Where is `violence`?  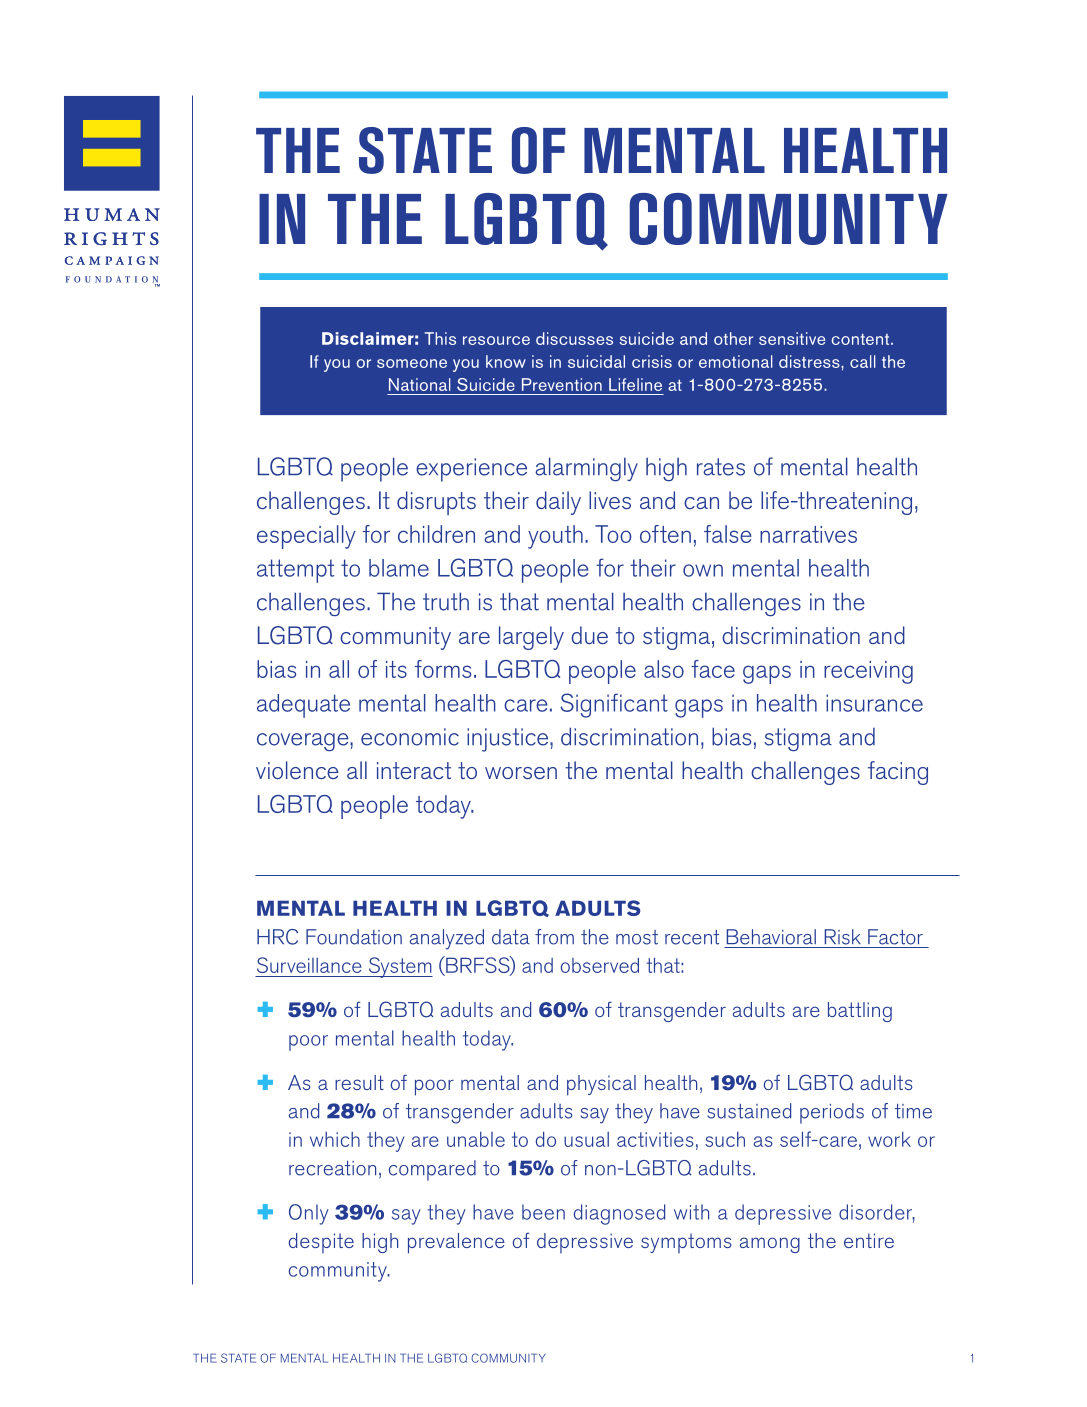
violence is located at coordinates (297, 770).
